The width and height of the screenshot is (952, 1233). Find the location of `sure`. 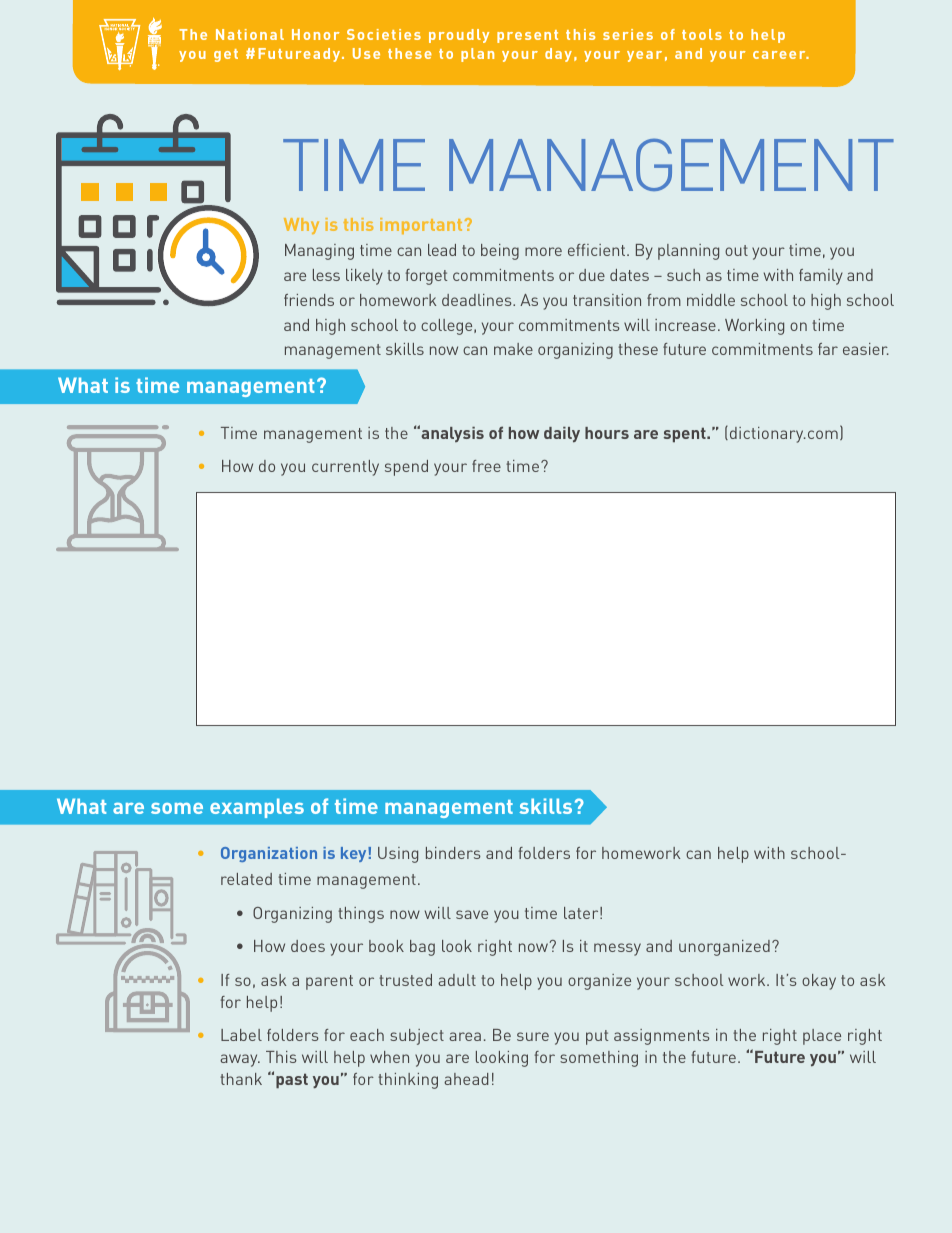

sure is located at coordinates (533, 1036).
